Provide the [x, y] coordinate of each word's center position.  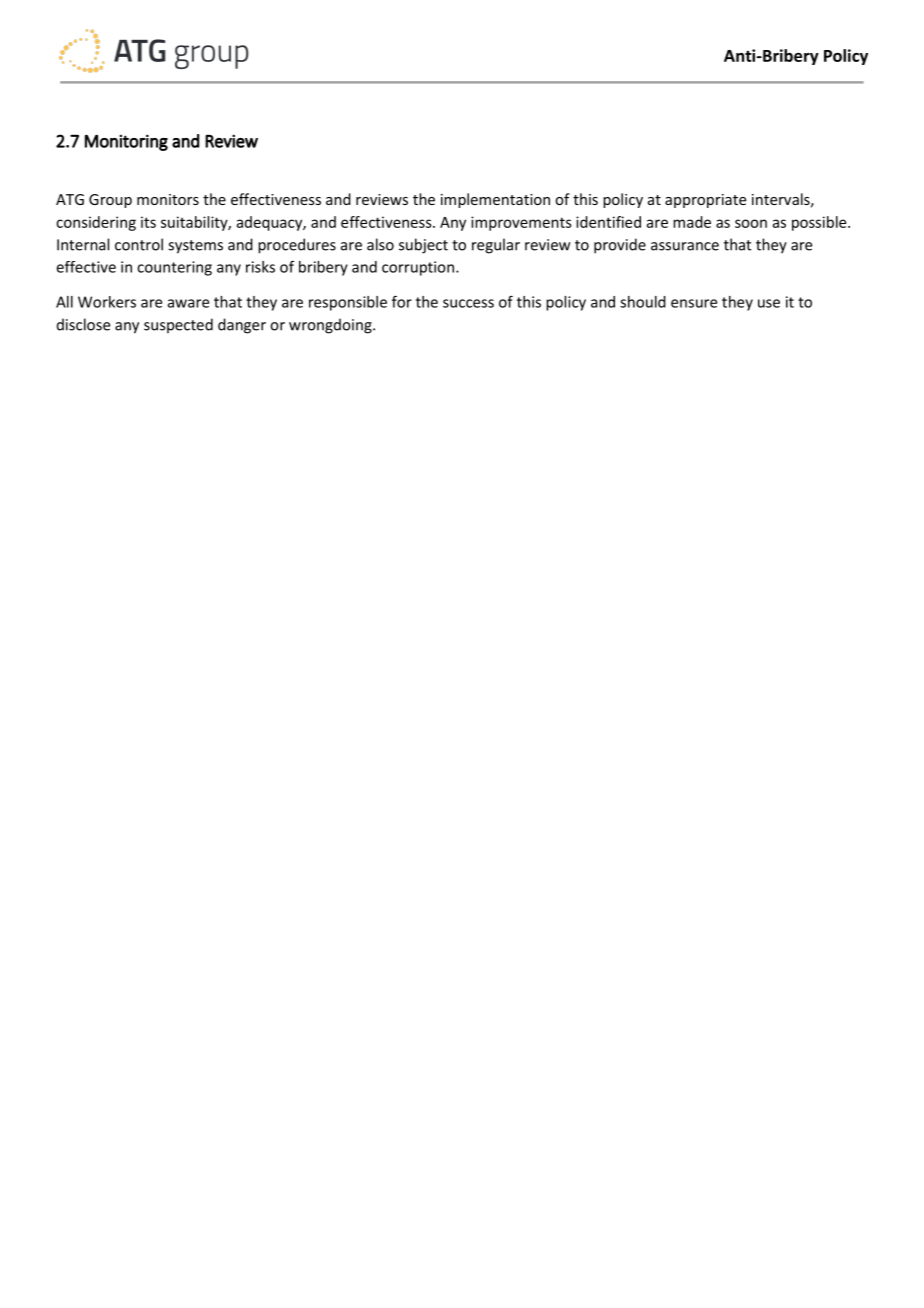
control [139, 244]
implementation [495, 200]
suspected [178, 325]
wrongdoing [331, 326]
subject [423, 246]
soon [751, 223]
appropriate [705, 201]
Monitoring [126, 142]
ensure [694, 303]
